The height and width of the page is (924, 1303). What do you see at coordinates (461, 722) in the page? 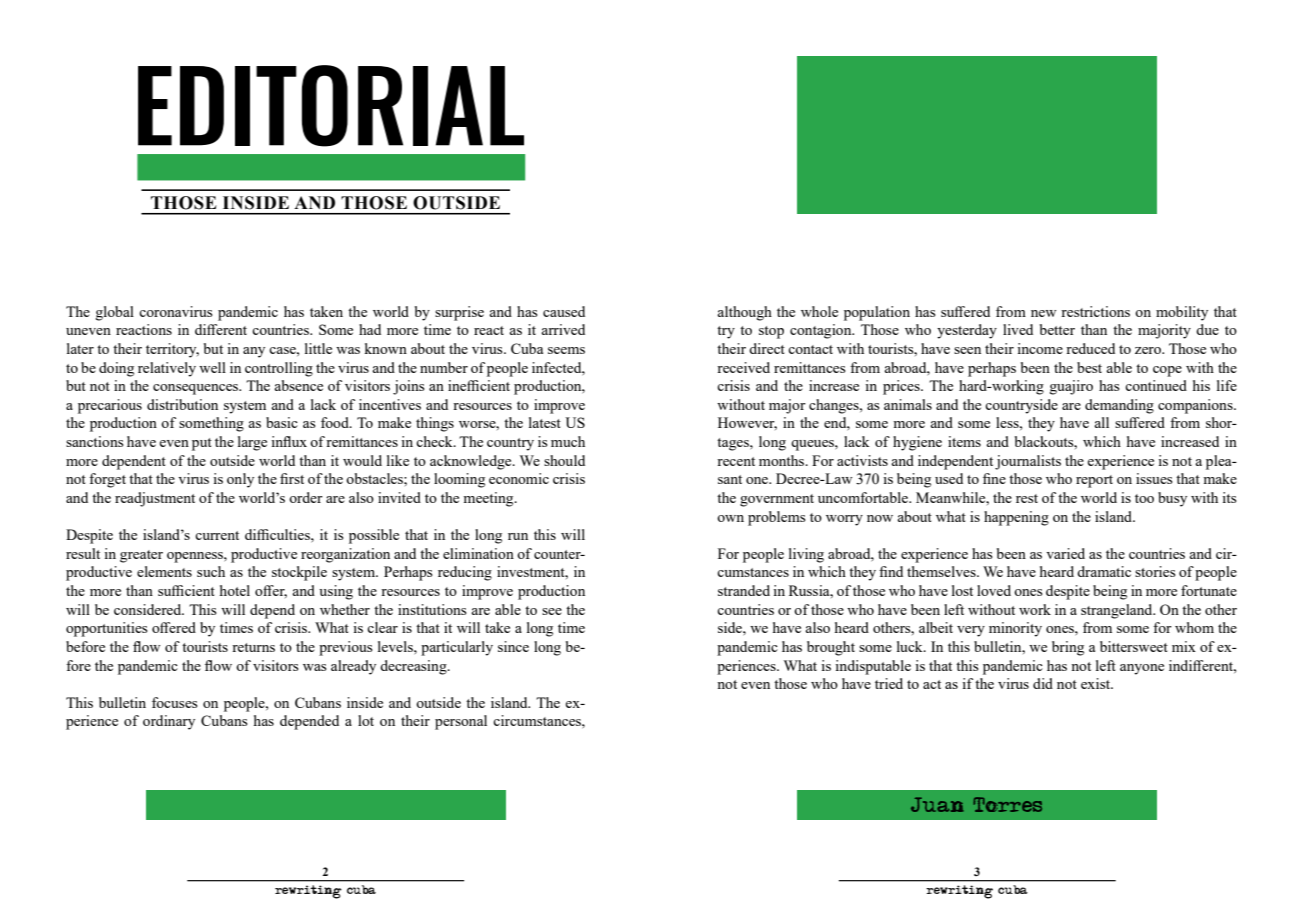
I see `personal` at bounding box center [461, 722].
